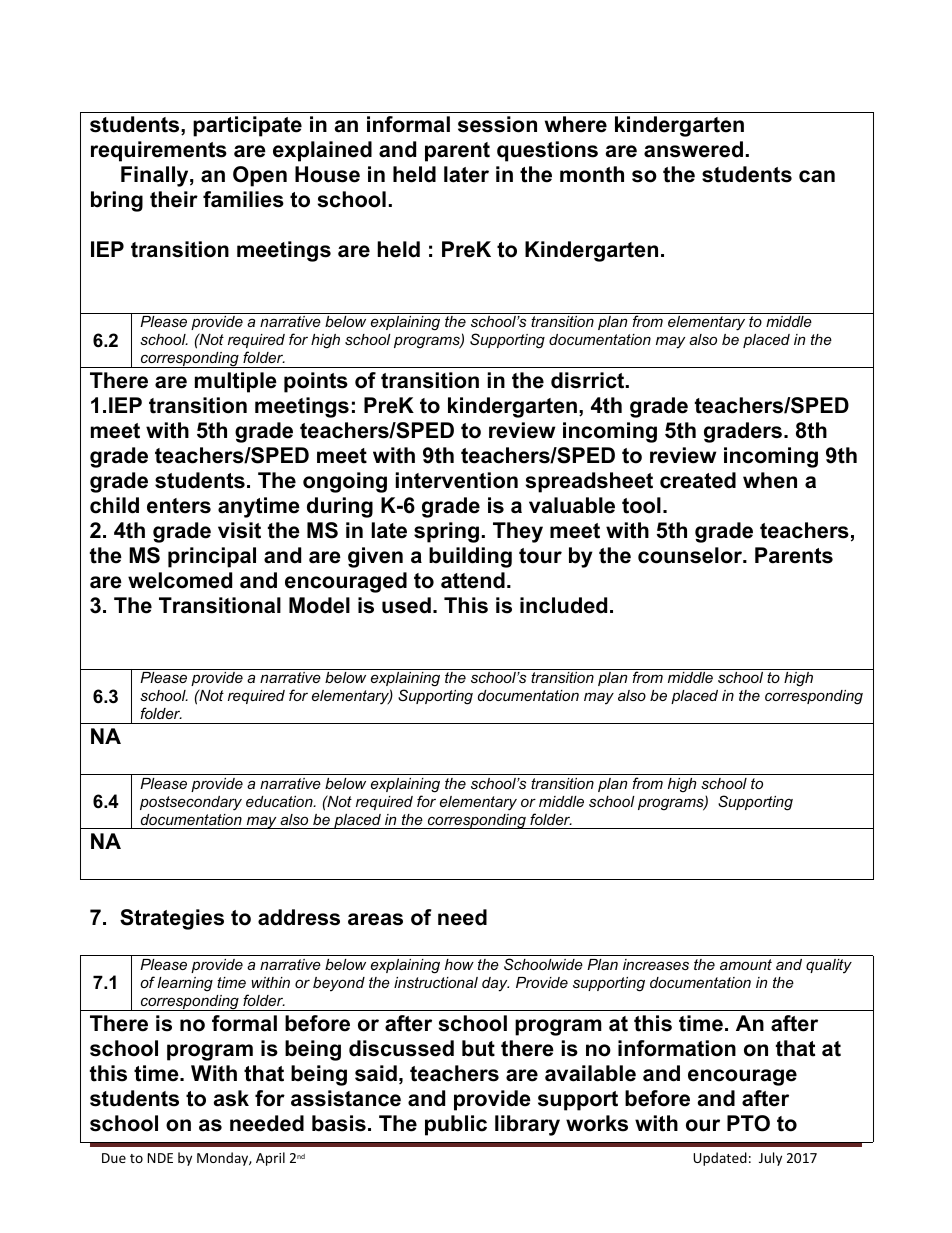  Describe the element at coordinates (770, 480) in the image. I see `when` at that location.
